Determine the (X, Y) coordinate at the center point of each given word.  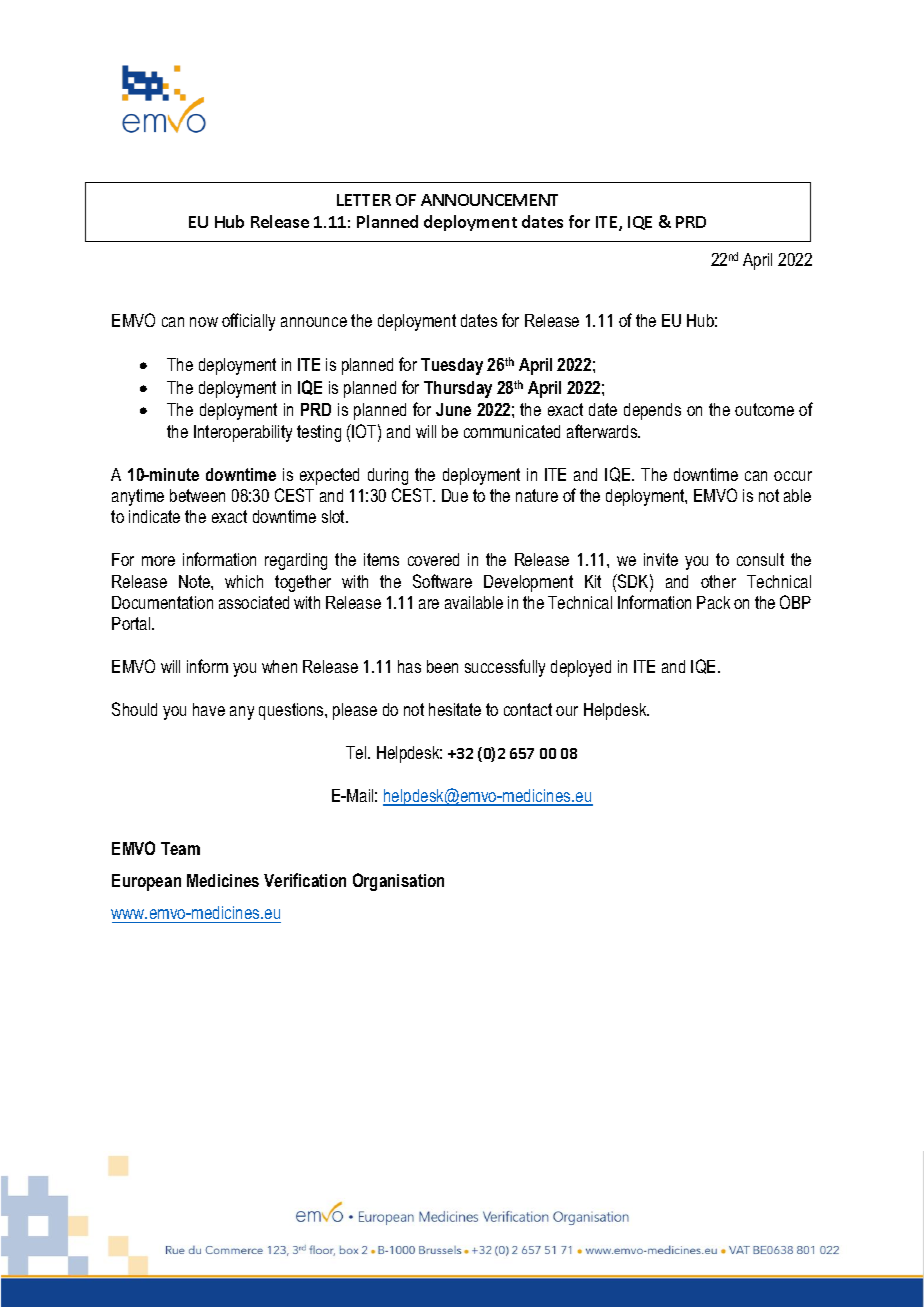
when (279, 666)
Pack (713, 602)
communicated (512, 431)
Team (180, 848)
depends (652, 411)
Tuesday (452, 366)
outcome (764, 409)
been (442, 666)
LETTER (364, 200)
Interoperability (243, 433)
